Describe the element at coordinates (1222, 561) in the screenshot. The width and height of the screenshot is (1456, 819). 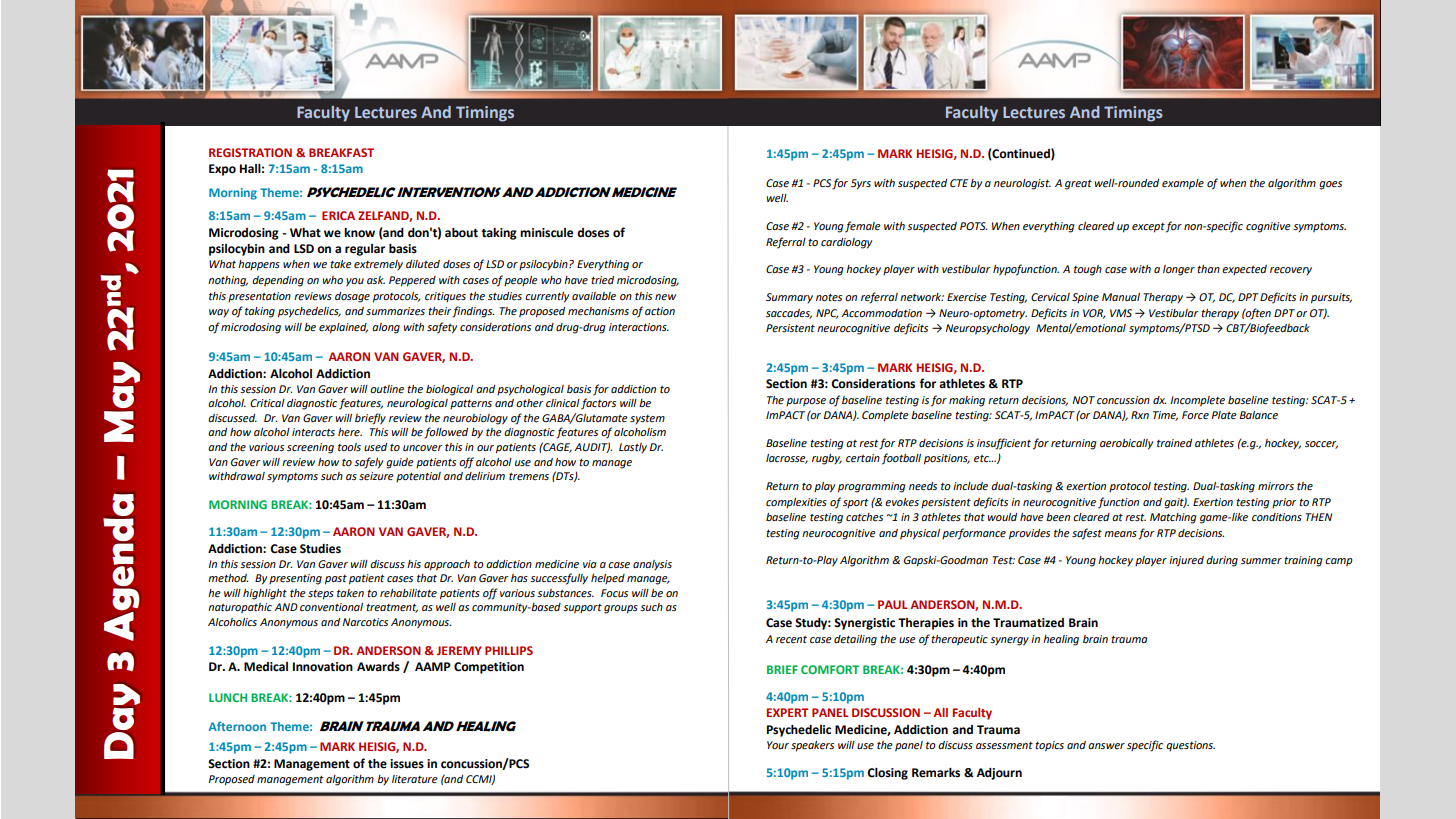
I see `during` at that location.
